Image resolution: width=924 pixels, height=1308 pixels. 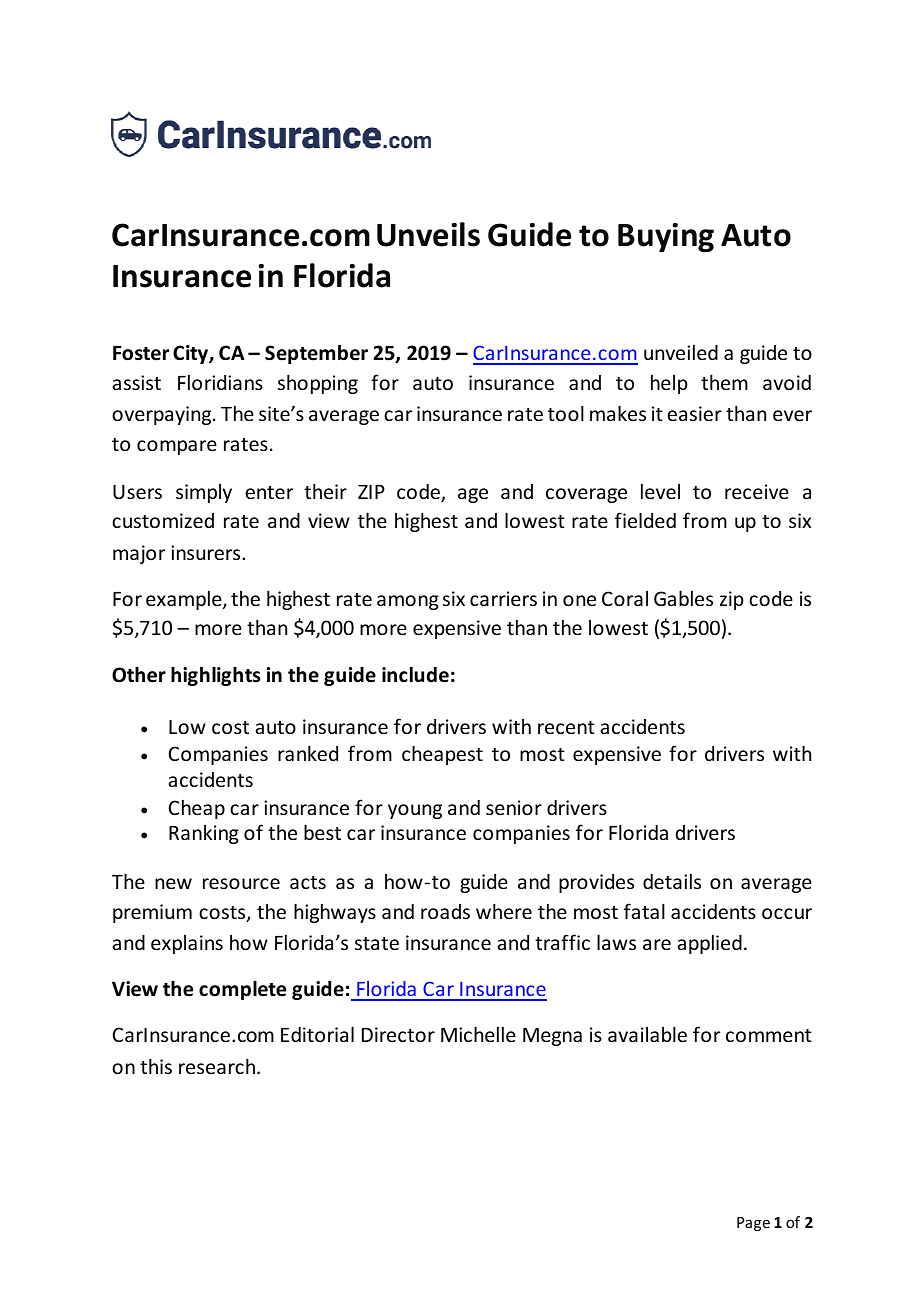 What do you see at coordinates (428, 234) in the screenshot?
I see `Unveils` at bounding box center [428, 234].
